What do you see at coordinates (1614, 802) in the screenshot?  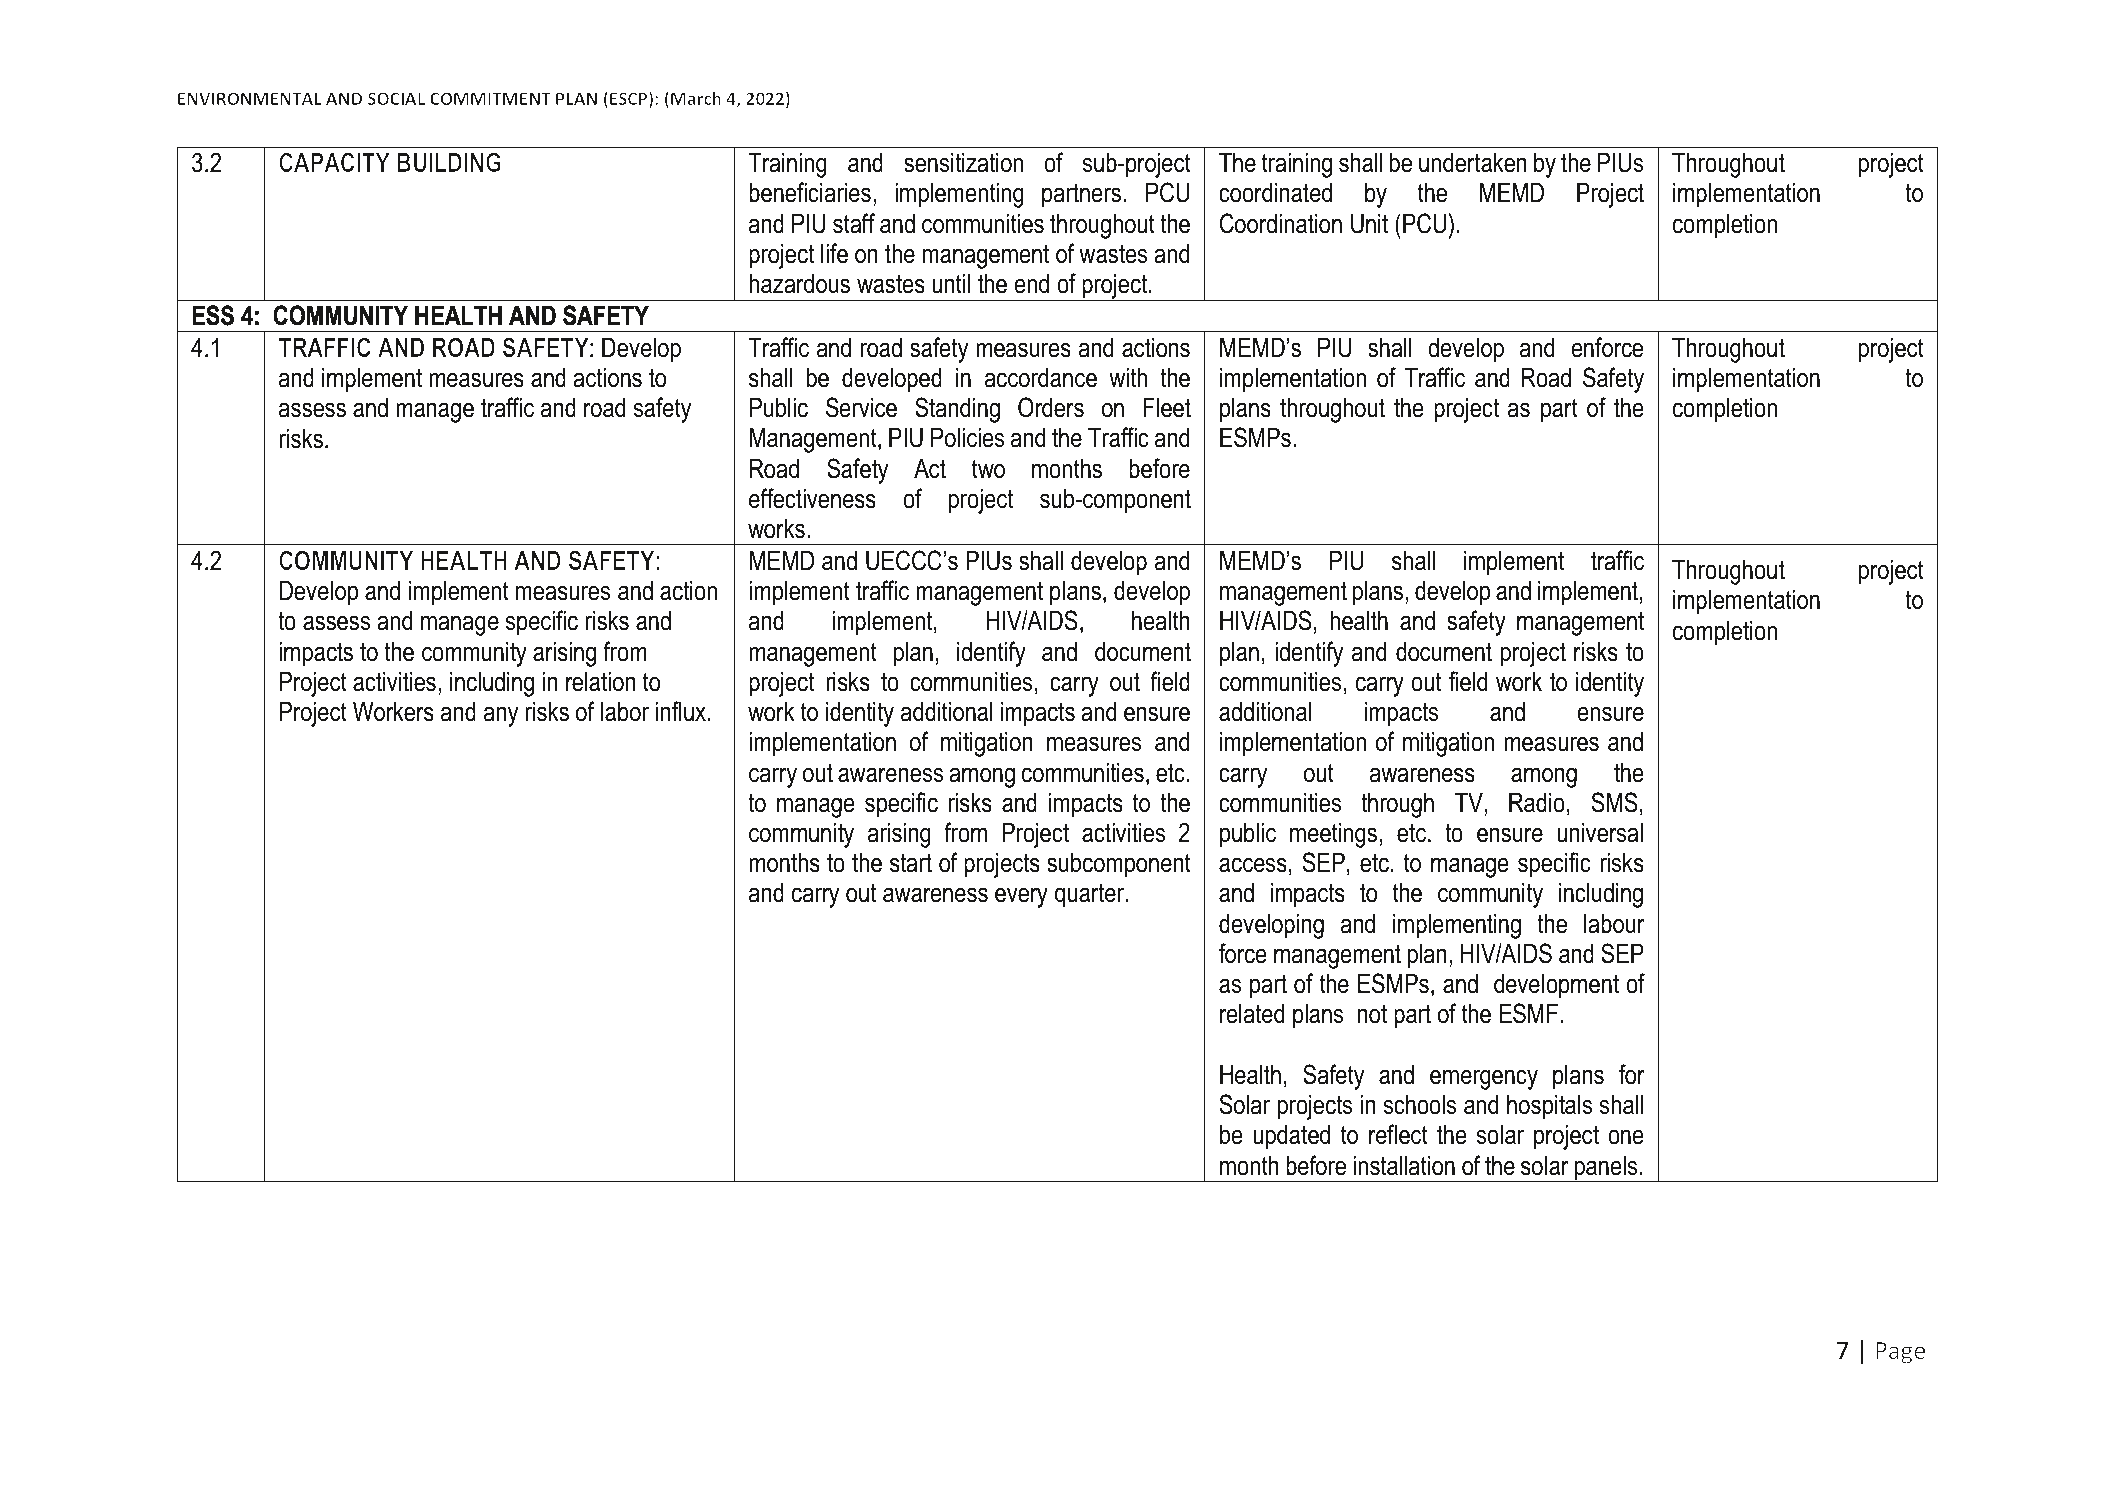 I see `SMS` at bounding box center [1614, 802].
